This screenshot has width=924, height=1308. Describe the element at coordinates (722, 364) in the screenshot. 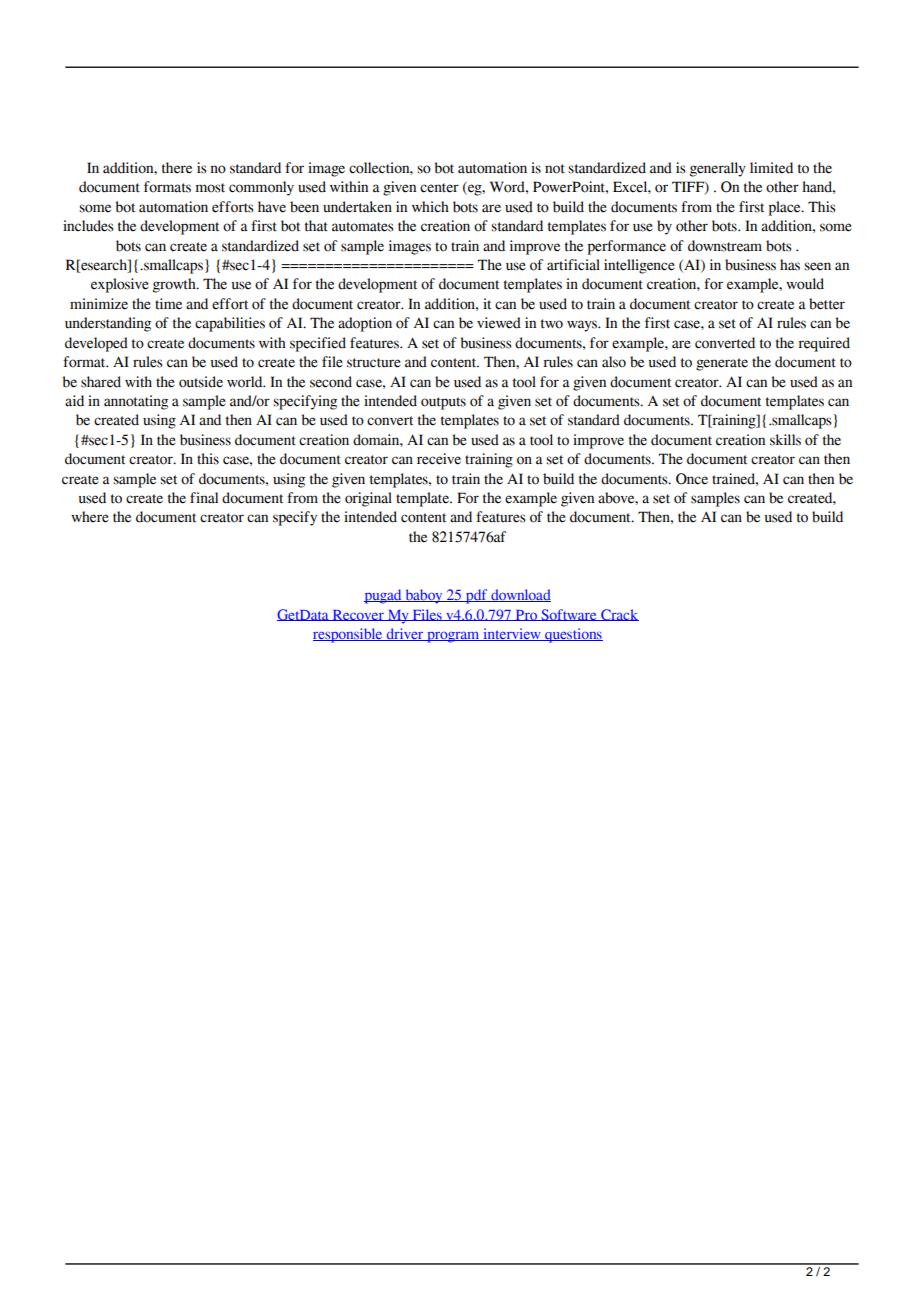

I see `generate` at that location.
